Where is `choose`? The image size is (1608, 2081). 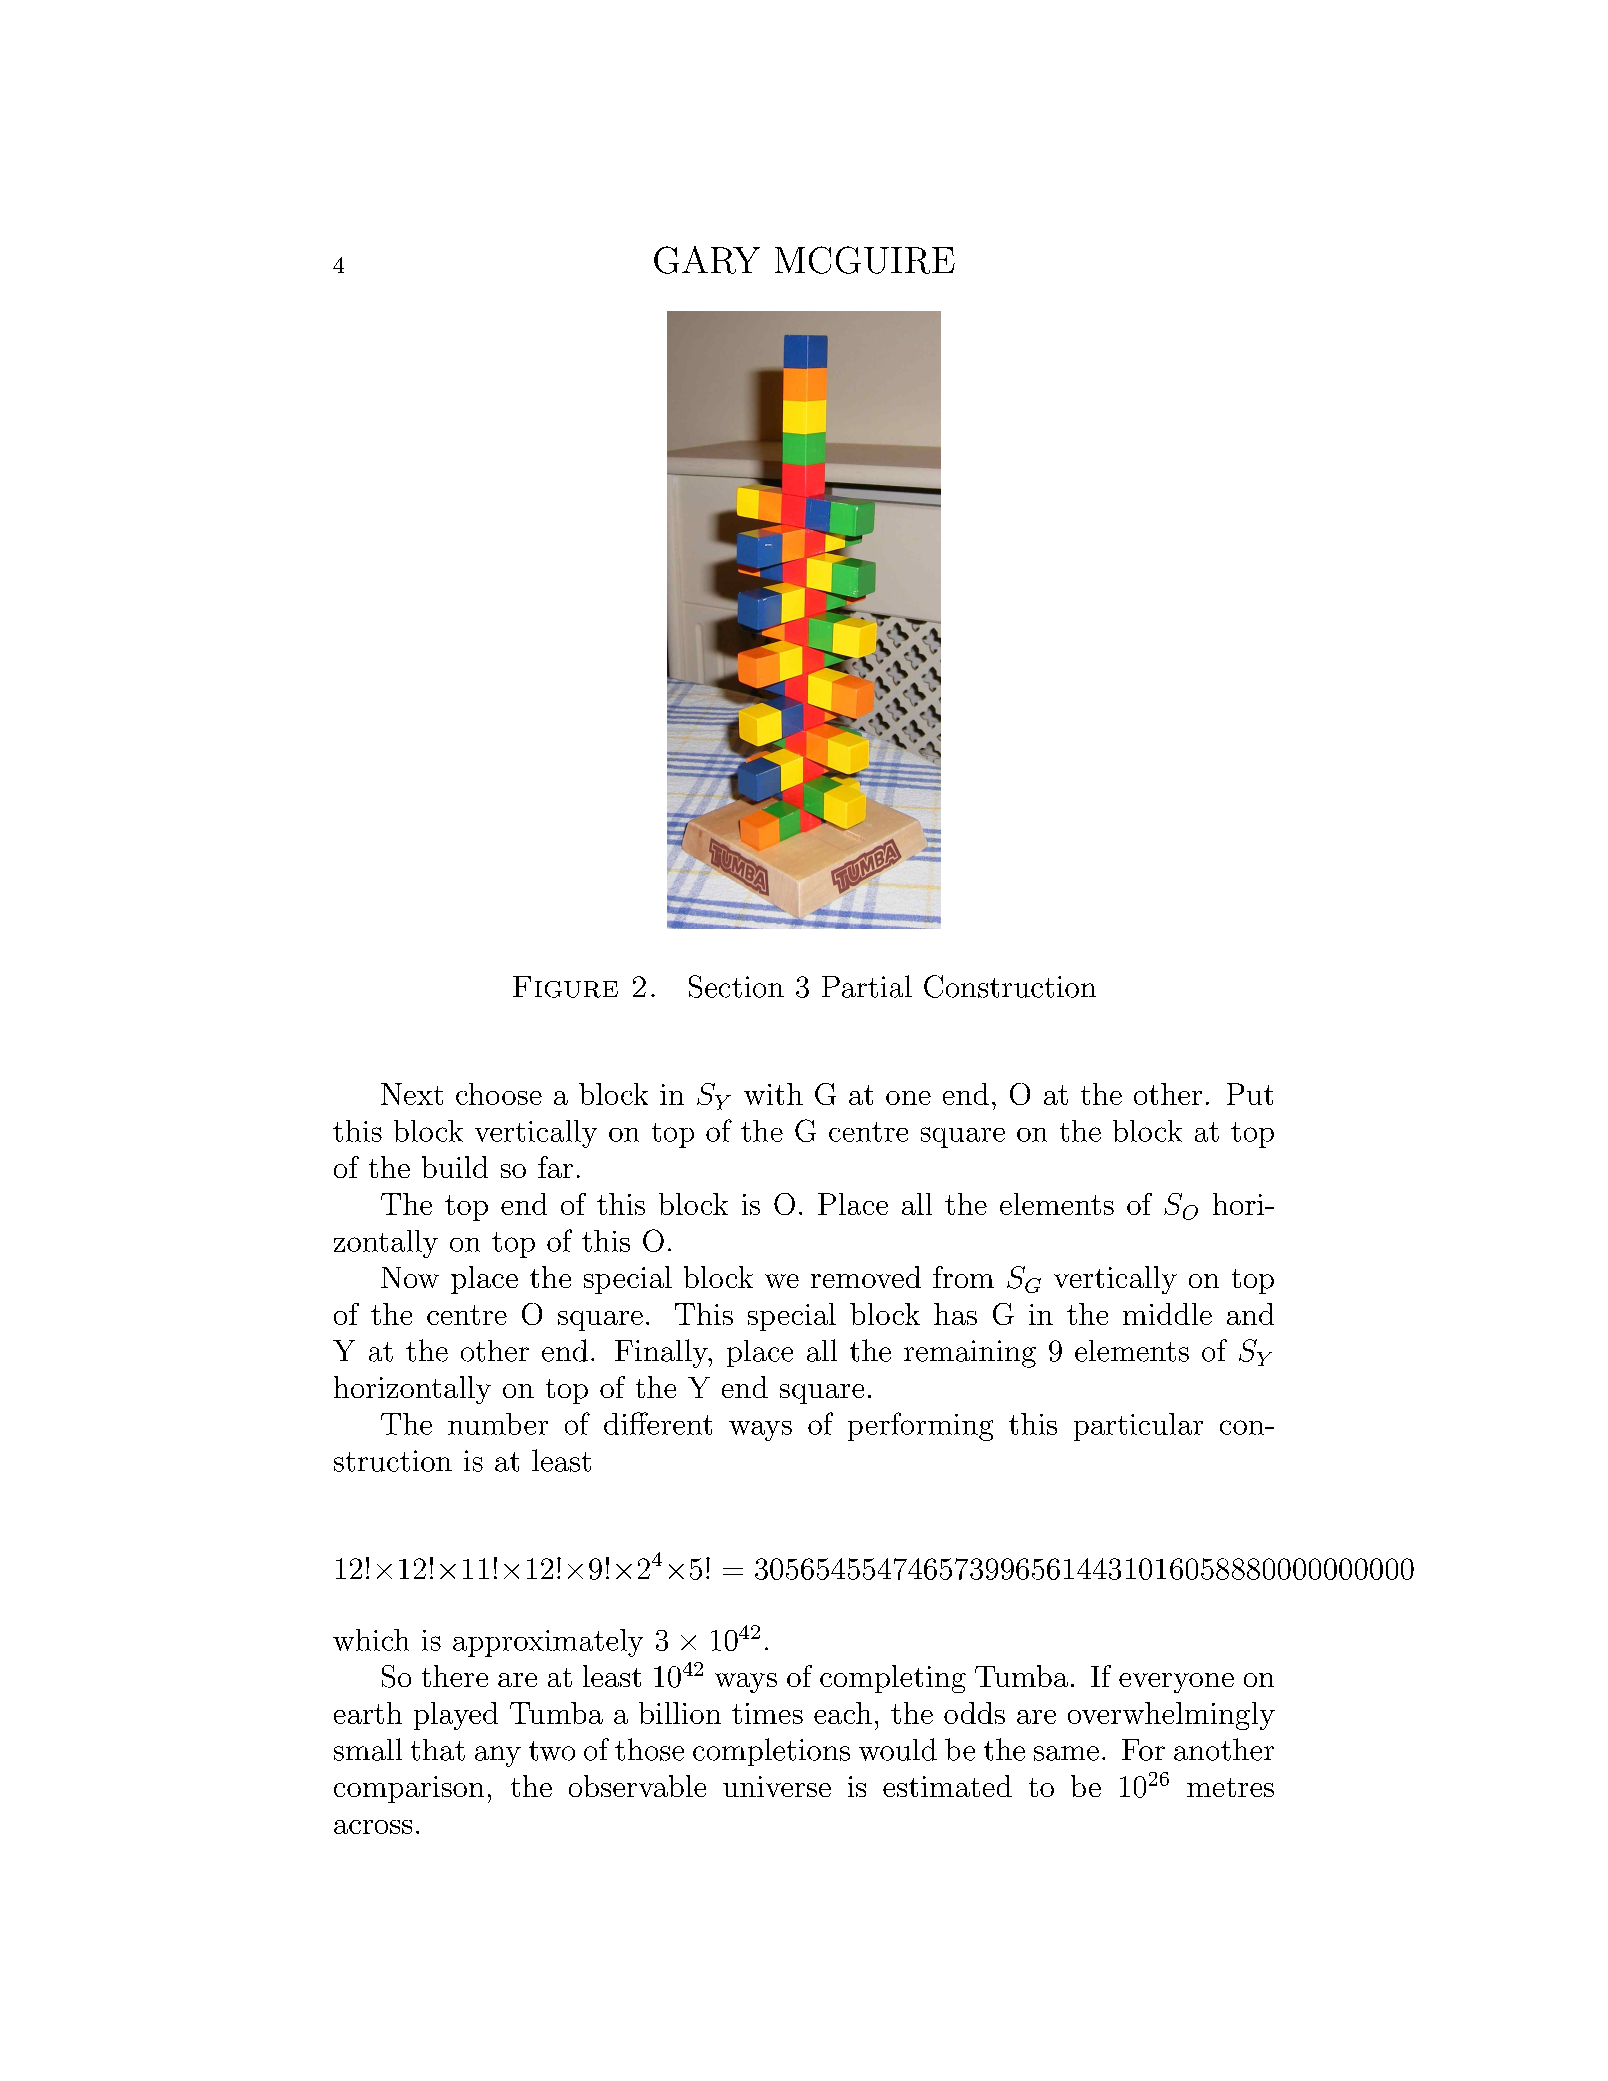 choose is located at coordinates (499, 1094).
